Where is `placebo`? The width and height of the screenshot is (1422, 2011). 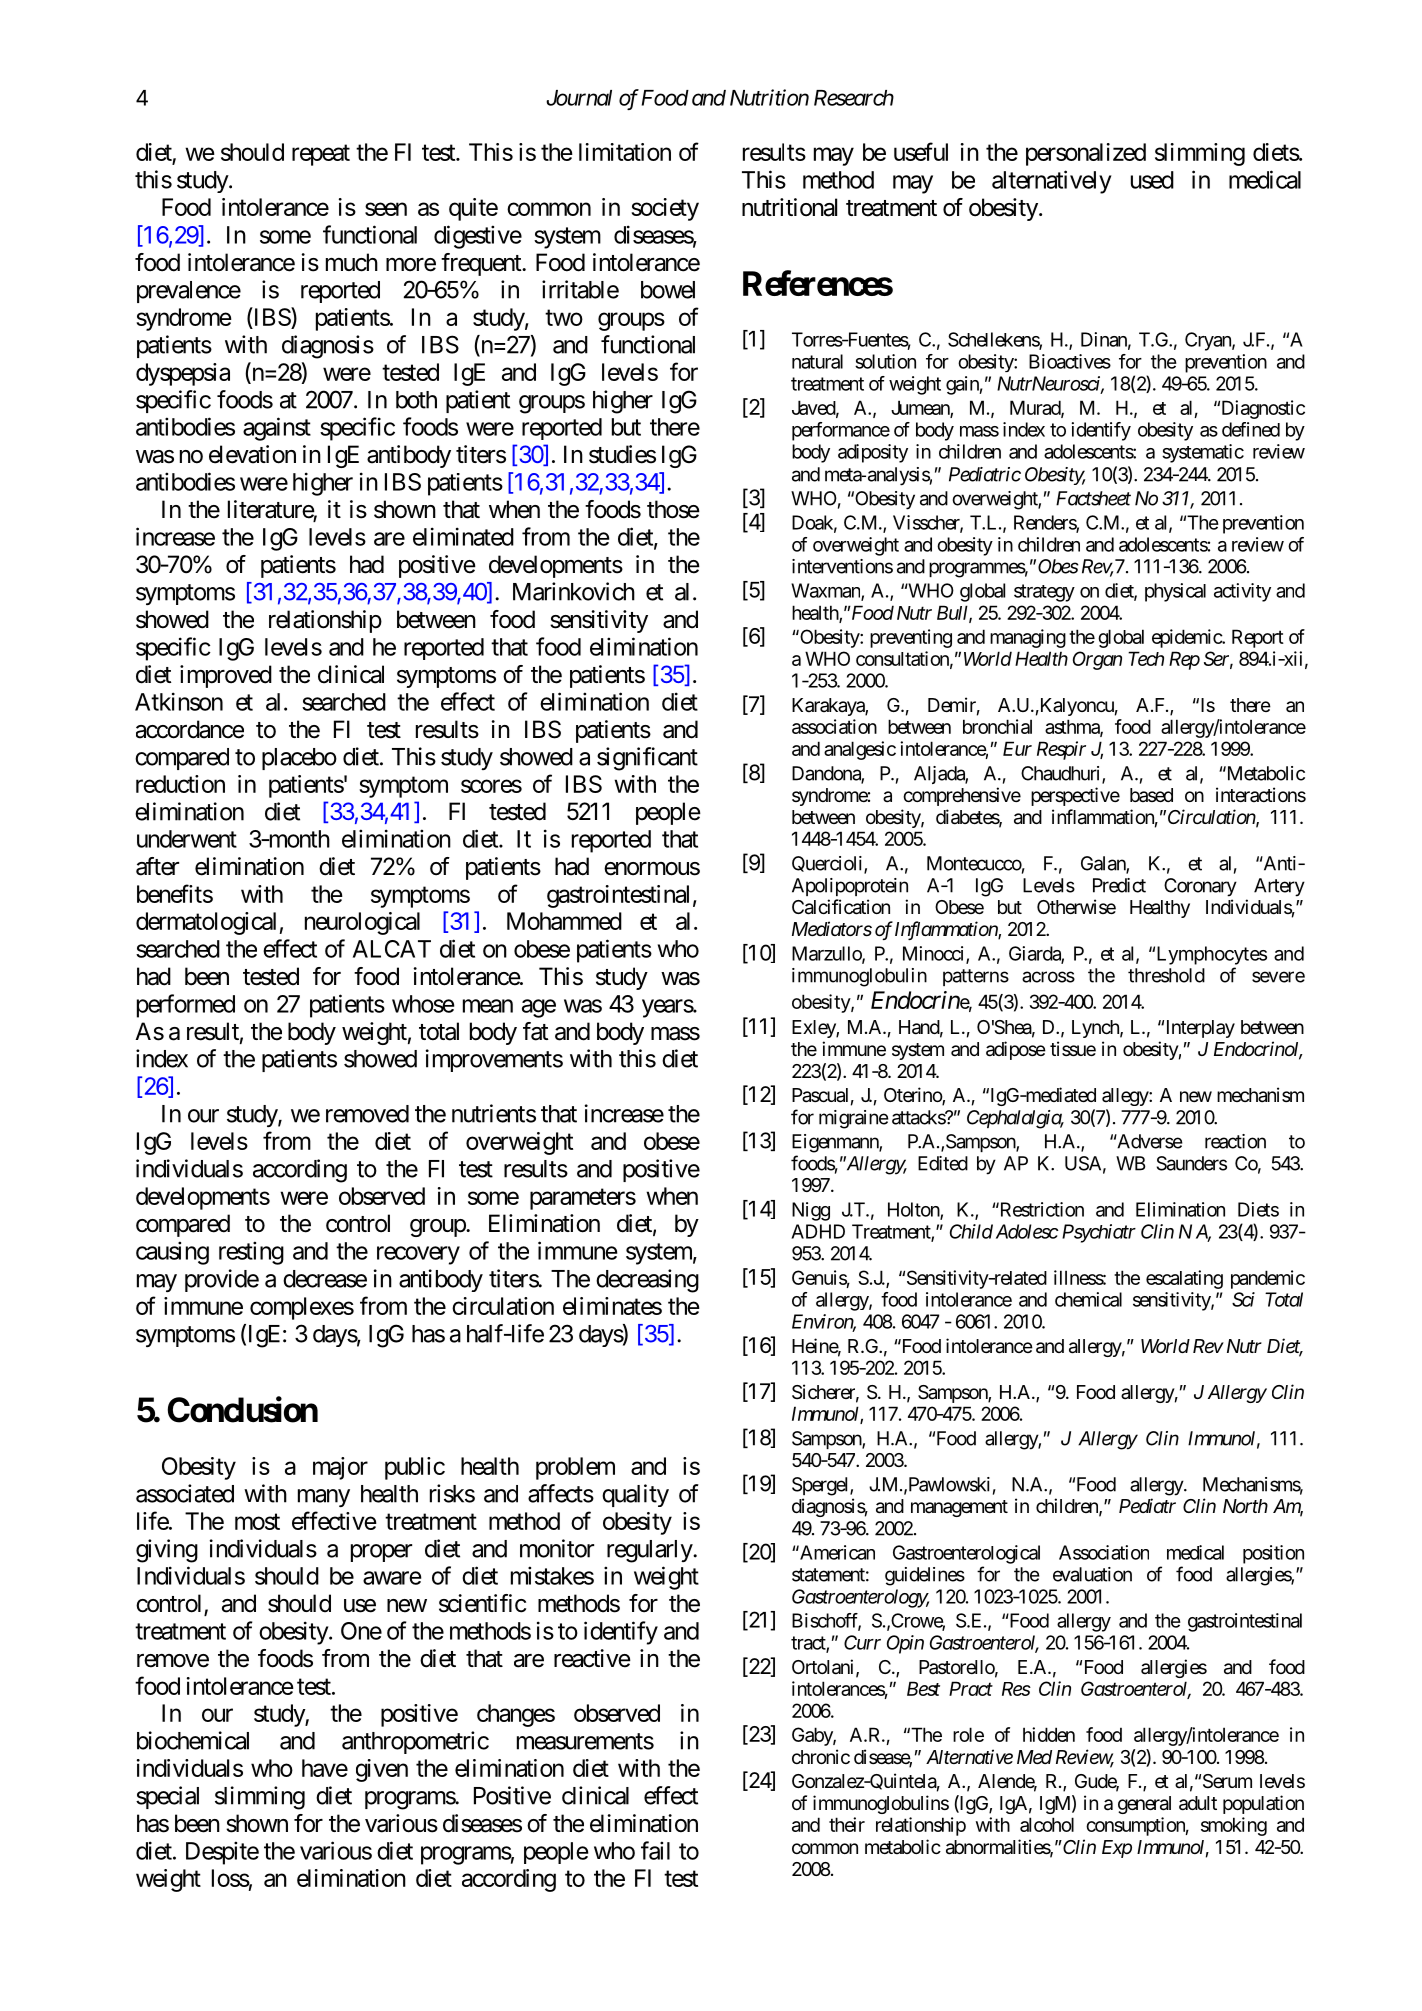
placebo is located at coordinates (299, 759).
